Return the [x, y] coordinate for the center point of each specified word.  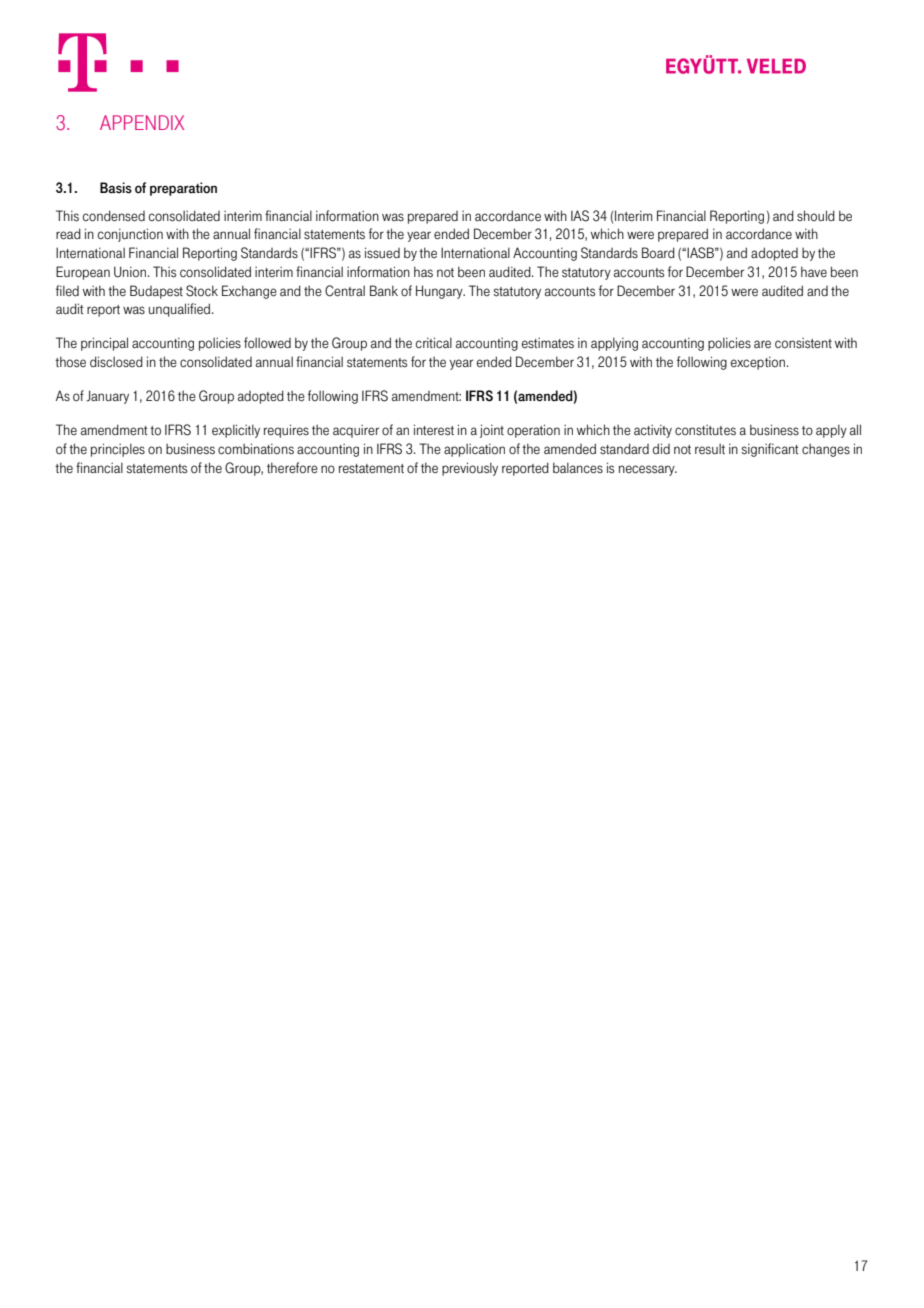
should [816, 215]
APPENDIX [142, 122]
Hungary [440, 292]
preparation [183, 189]
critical [434, 343]
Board [658, 252]
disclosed [116, 362]
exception [759, 363]
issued [382, 253]
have [814, 271]
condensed [114, 216]
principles [118, 450]
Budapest [156, 292]
